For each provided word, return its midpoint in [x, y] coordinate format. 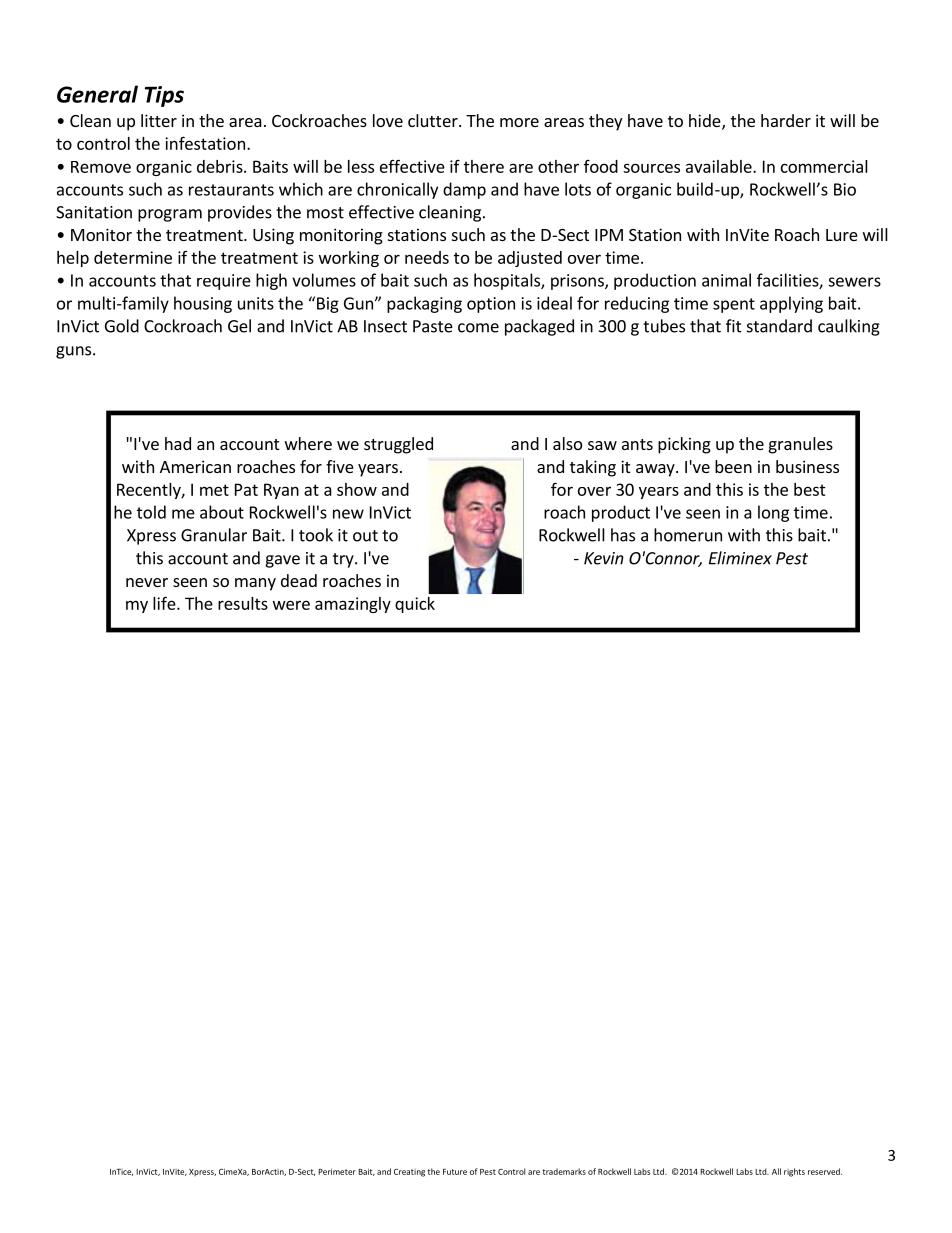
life [165, 603]
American [195, 466]
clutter [434, 120]
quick [415, 605]
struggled [398, 445]
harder [786, 120]
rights [794, 1172]
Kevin [604, 558]
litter [159, 120]
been [733, 466]
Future [455, 1172]
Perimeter [337, 1171]
